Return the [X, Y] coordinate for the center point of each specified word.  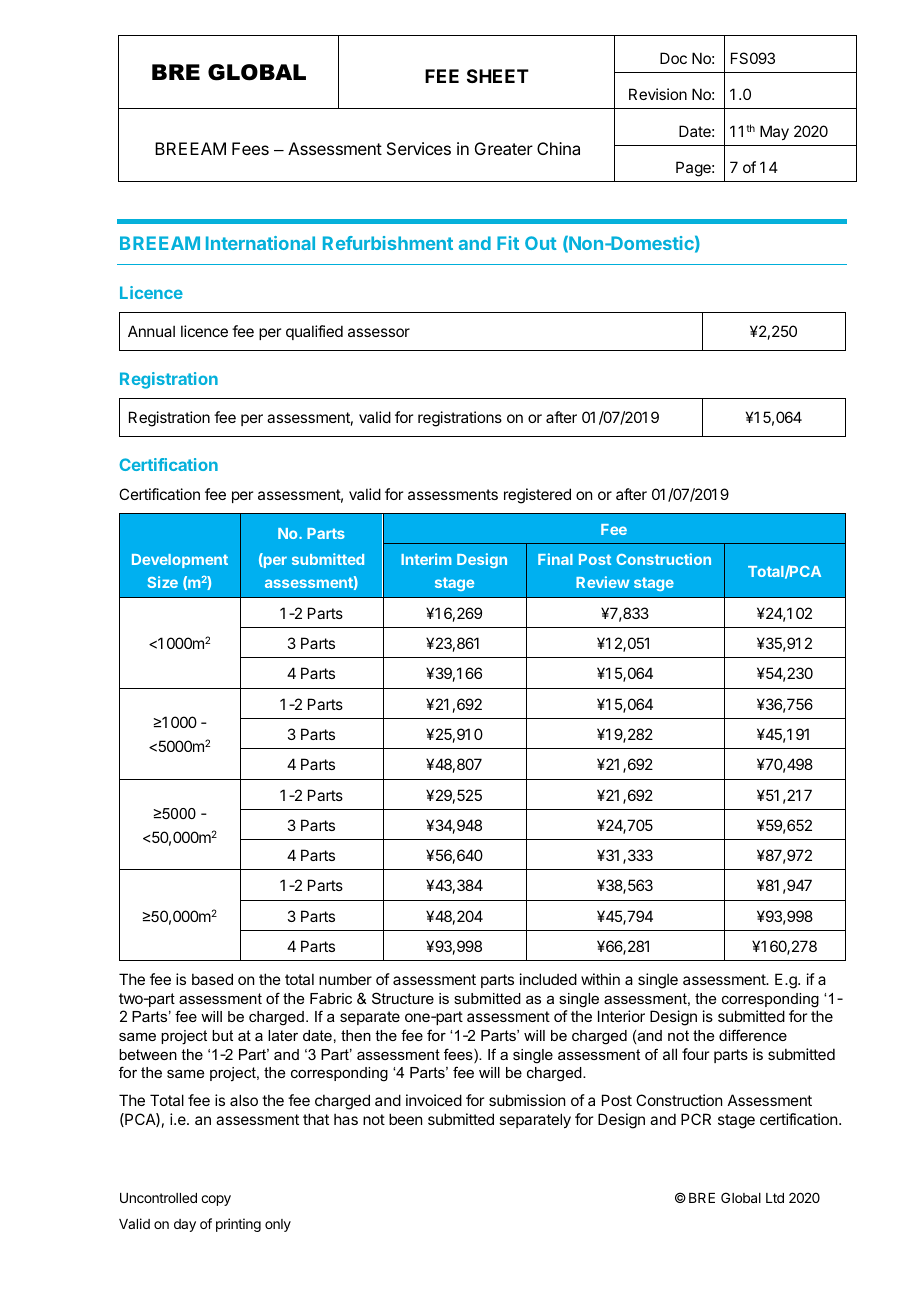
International [260, 243]
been [405, 1119]
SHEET [498, 76]
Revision [658, 94]
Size [163, 582]
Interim [426, 559]
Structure [403, 998]
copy [216, 1200]
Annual [151, 331]
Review [602, 582]
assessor [379, 332]
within [600, 979]
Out [540, 243]
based [212, 979]
